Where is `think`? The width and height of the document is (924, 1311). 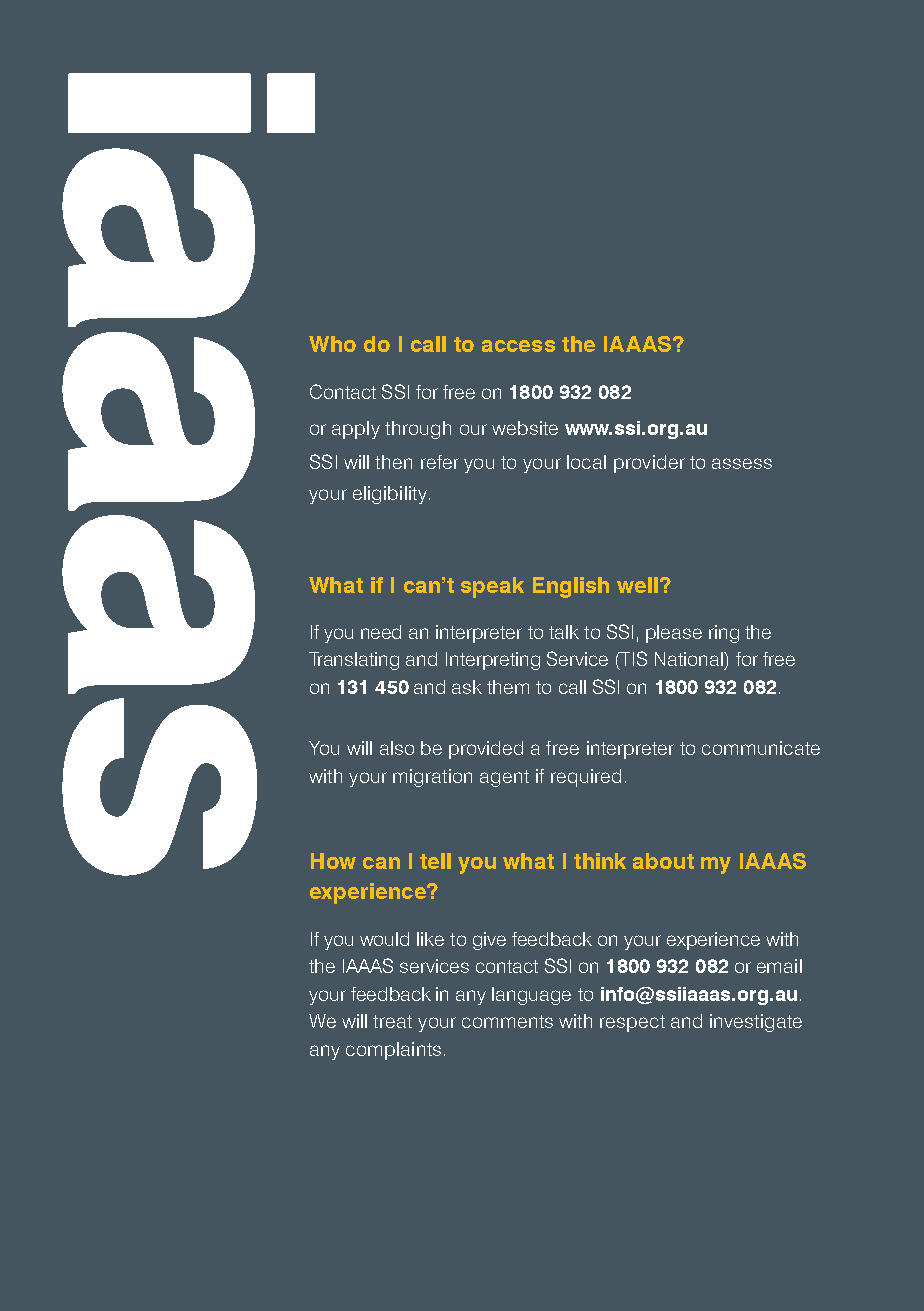 think is located at coordinates (600, 861).
